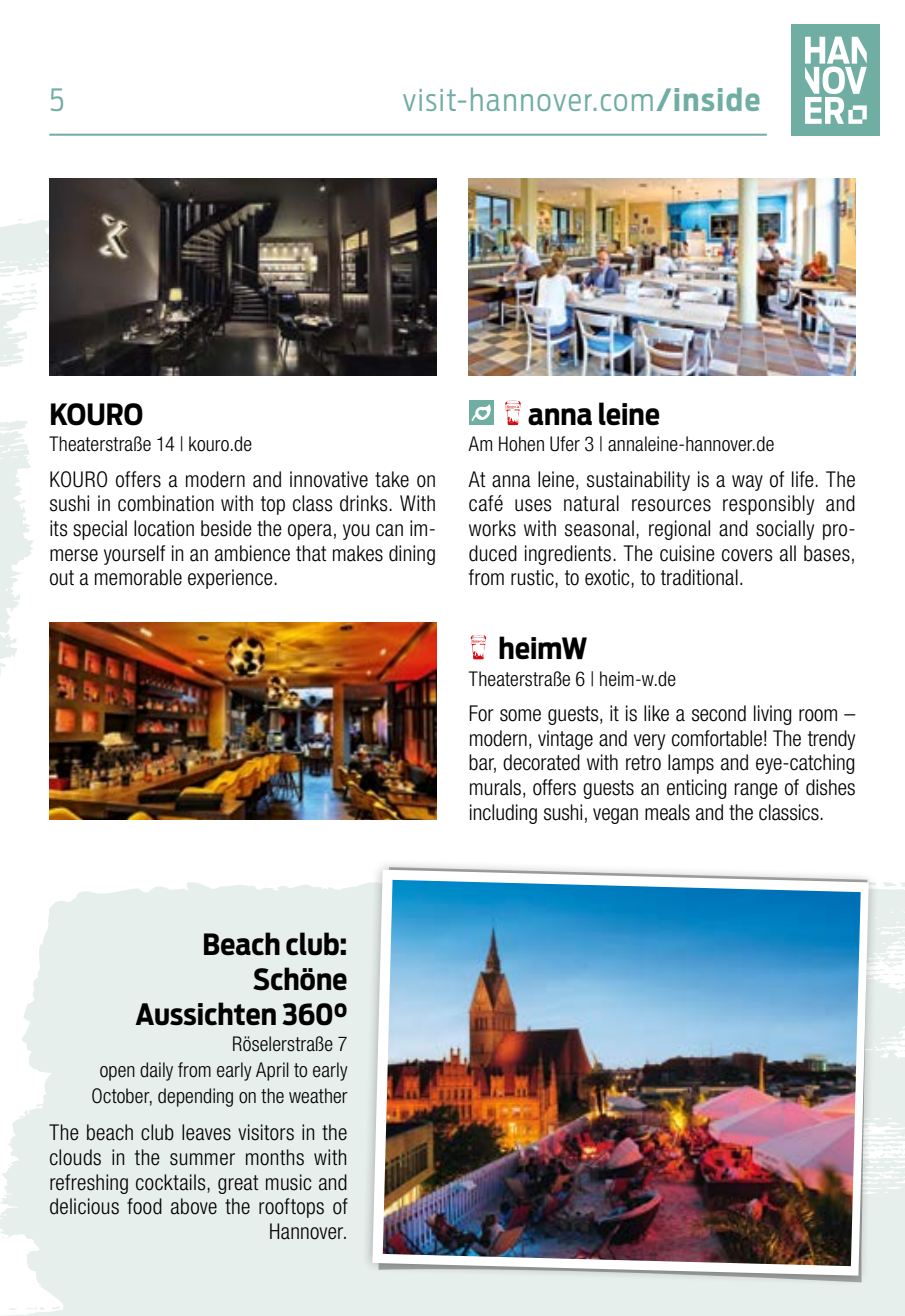 The image size is (905, 1316). Describe the element at coordinates (272, 1071) in the image. I see `April` at that location.
